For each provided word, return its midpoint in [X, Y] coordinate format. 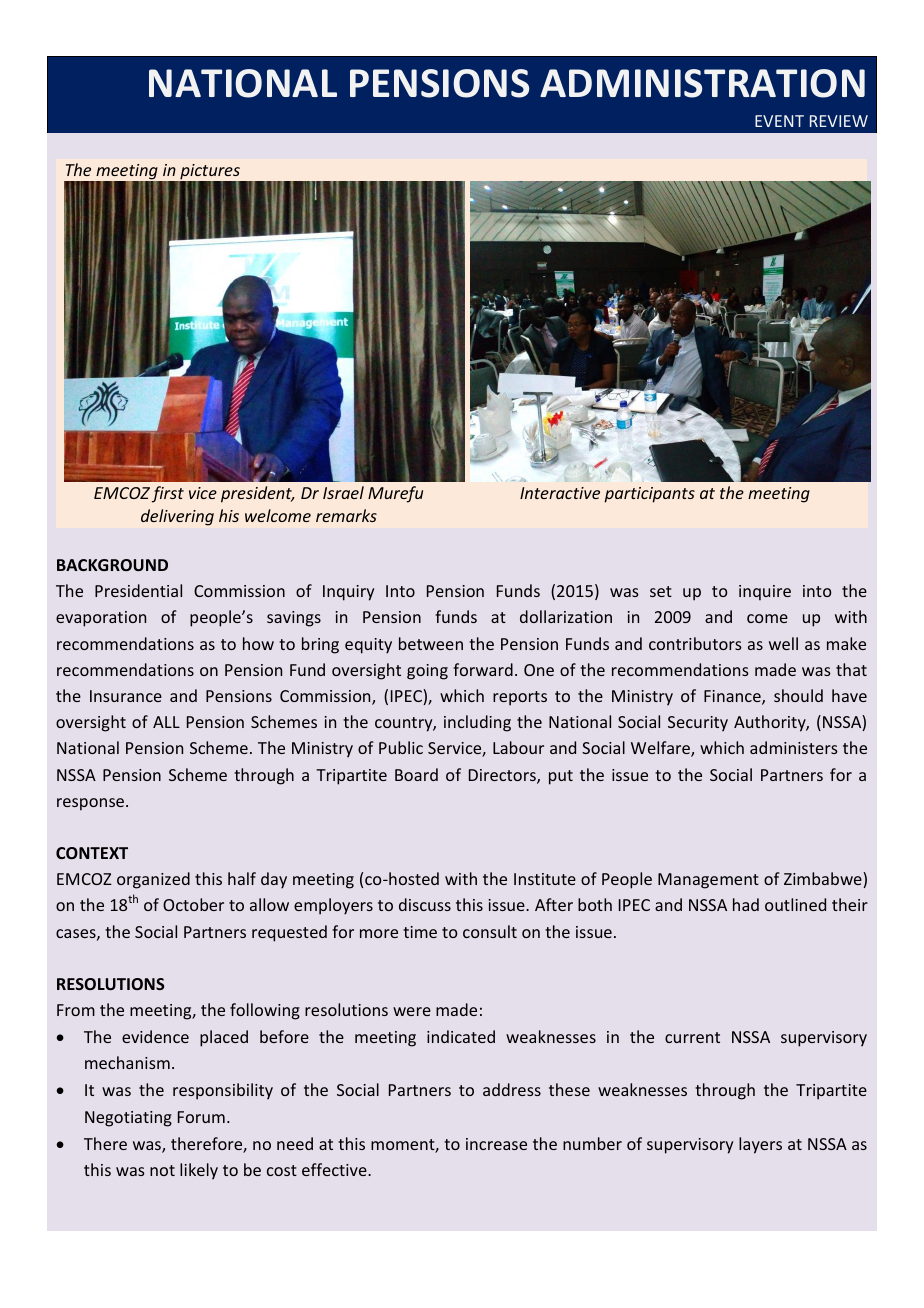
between [431, 643]
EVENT [779, 121]
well [783, 643]
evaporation [101, 619]
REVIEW [839, 121]
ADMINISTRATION [702, 83]
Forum [201, 1117]
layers [760, 1145]
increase [496, 1144]
